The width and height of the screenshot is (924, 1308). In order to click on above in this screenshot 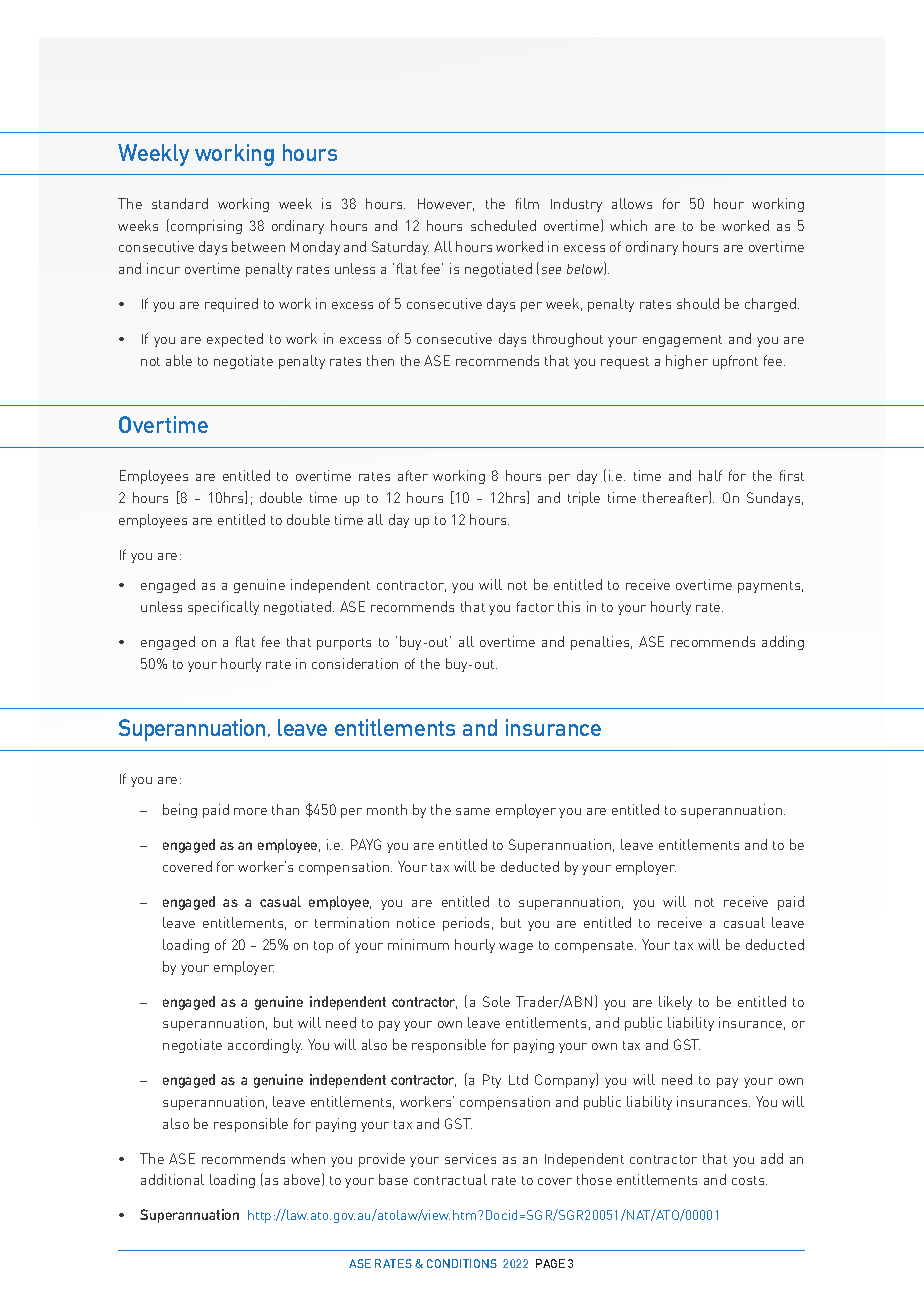, I will do `click(303, 1179)`.
